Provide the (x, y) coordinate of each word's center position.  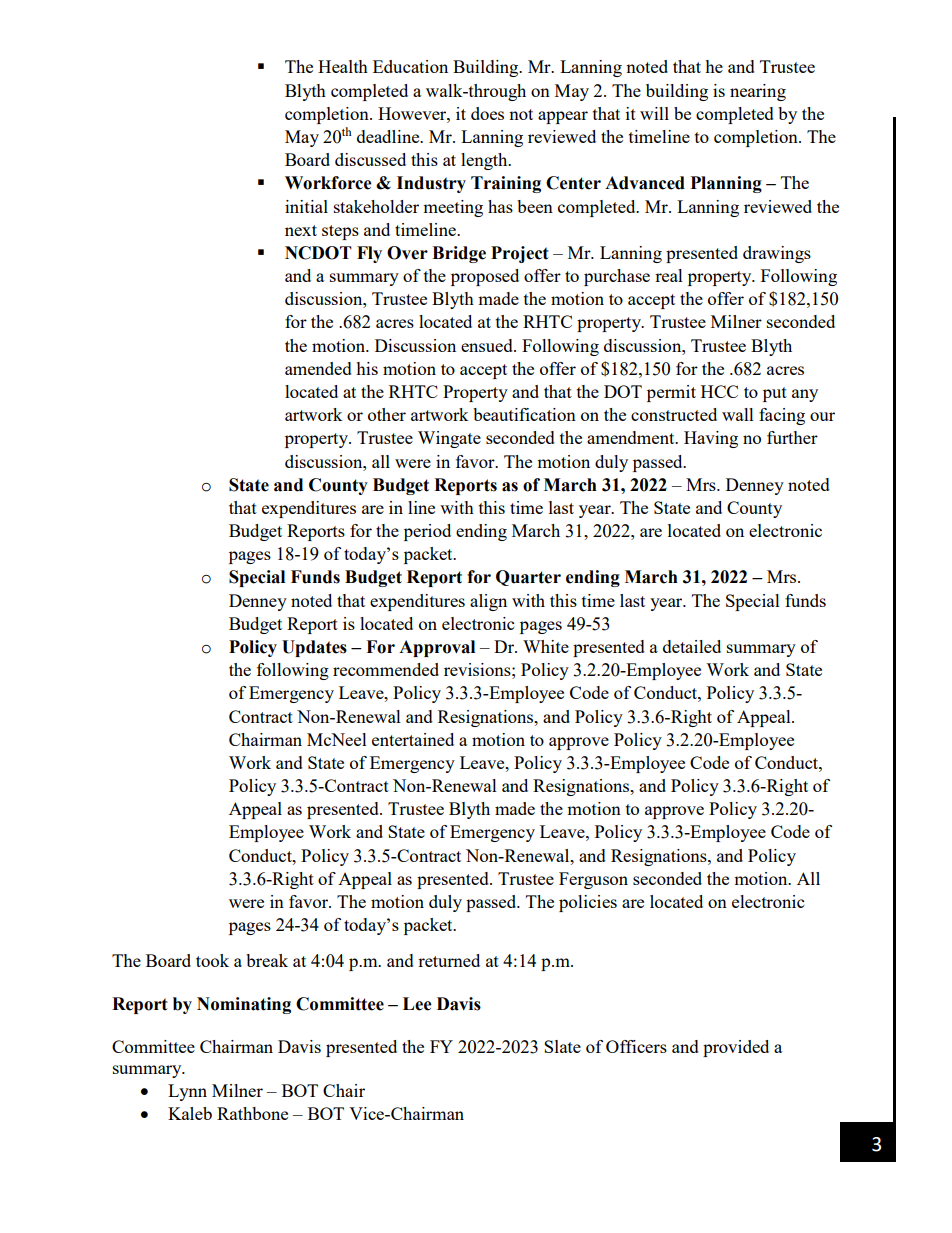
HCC (719, 391)
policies (588, 903)
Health (343, 66)
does (487, 113)
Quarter (528, 578)
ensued (488, 345)
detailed (692, 646)
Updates (314, 648)
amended (318, 368)
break (267, 960)
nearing (758, 92)
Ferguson (593, 880)
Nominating (244, 1005)
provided (736, 1048)
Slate (562, 1046)
